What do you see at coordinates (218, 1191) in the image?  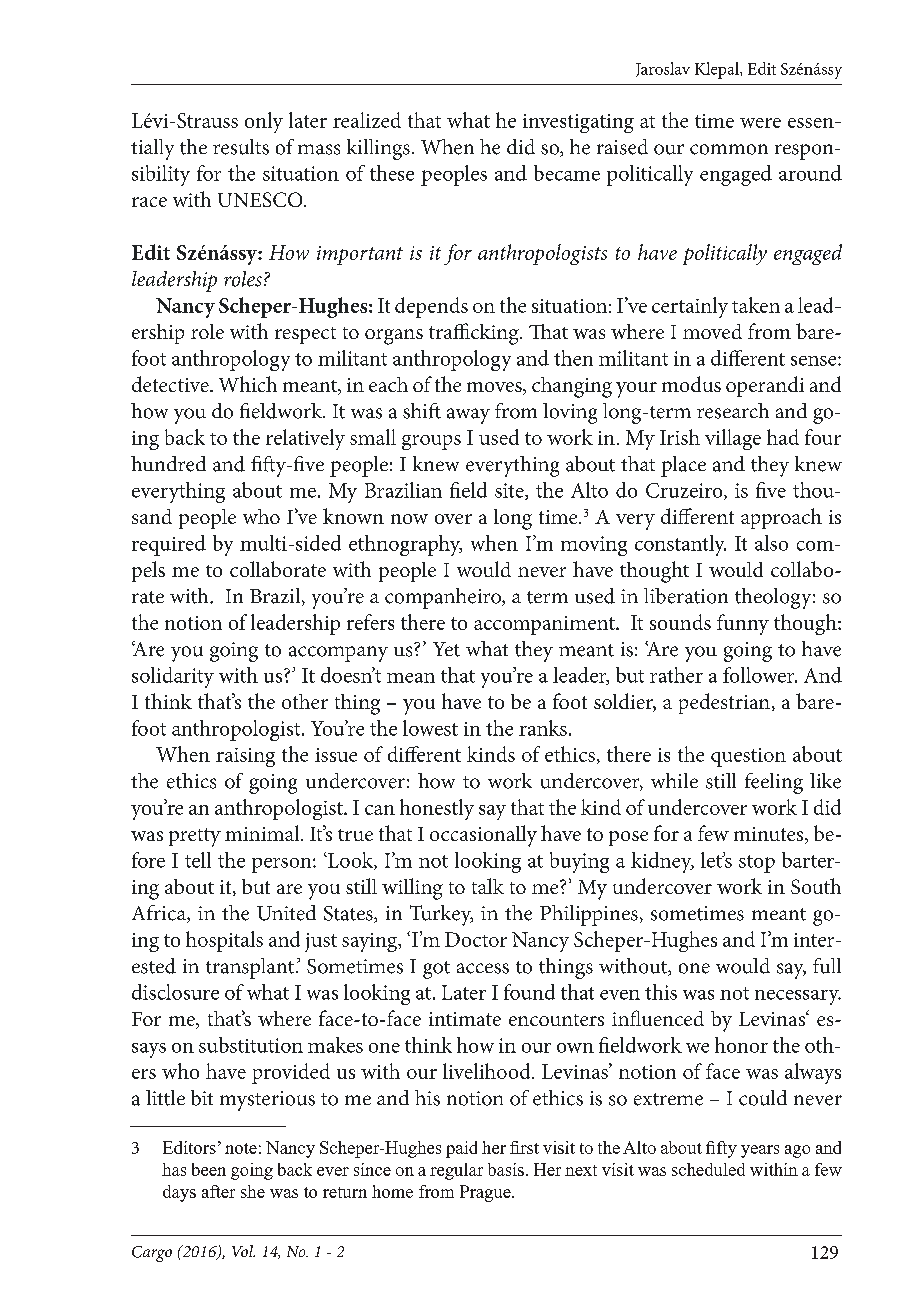 I see `after` at bounding box center [218, 1191].
